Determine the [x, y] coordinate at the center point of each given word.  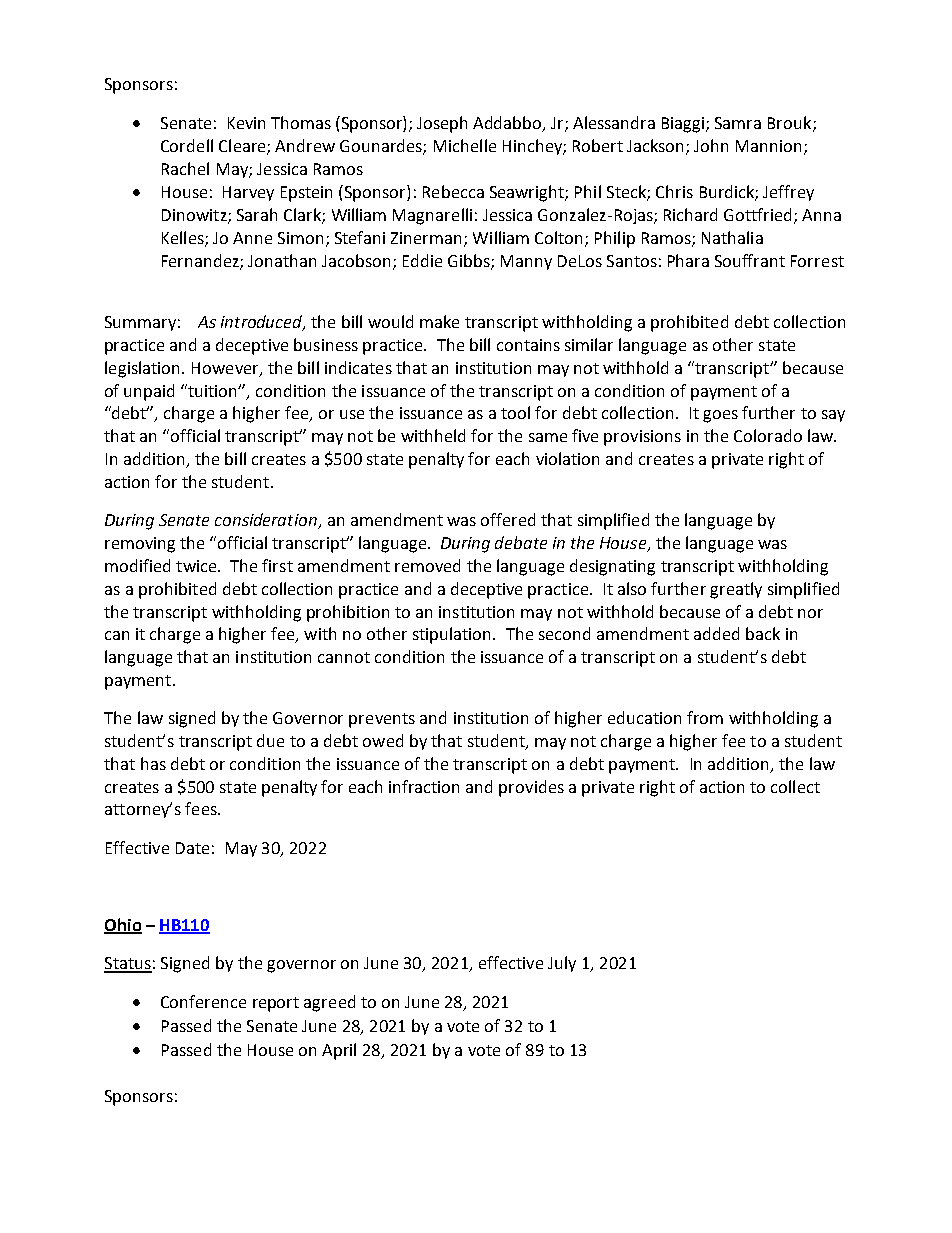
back [763, 633]
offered [508, 519]
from [705, 717]
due [270, 740]
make [439, 321]
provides [531, 788]
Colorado [768, 435]
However [226, 369]
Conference [203, 1001]
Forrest [817, 261]
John [711, 145]
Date [192, 848]
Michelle [465, 145]
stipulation [453, 635]
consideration [267, 521]
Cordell [187, 145]
